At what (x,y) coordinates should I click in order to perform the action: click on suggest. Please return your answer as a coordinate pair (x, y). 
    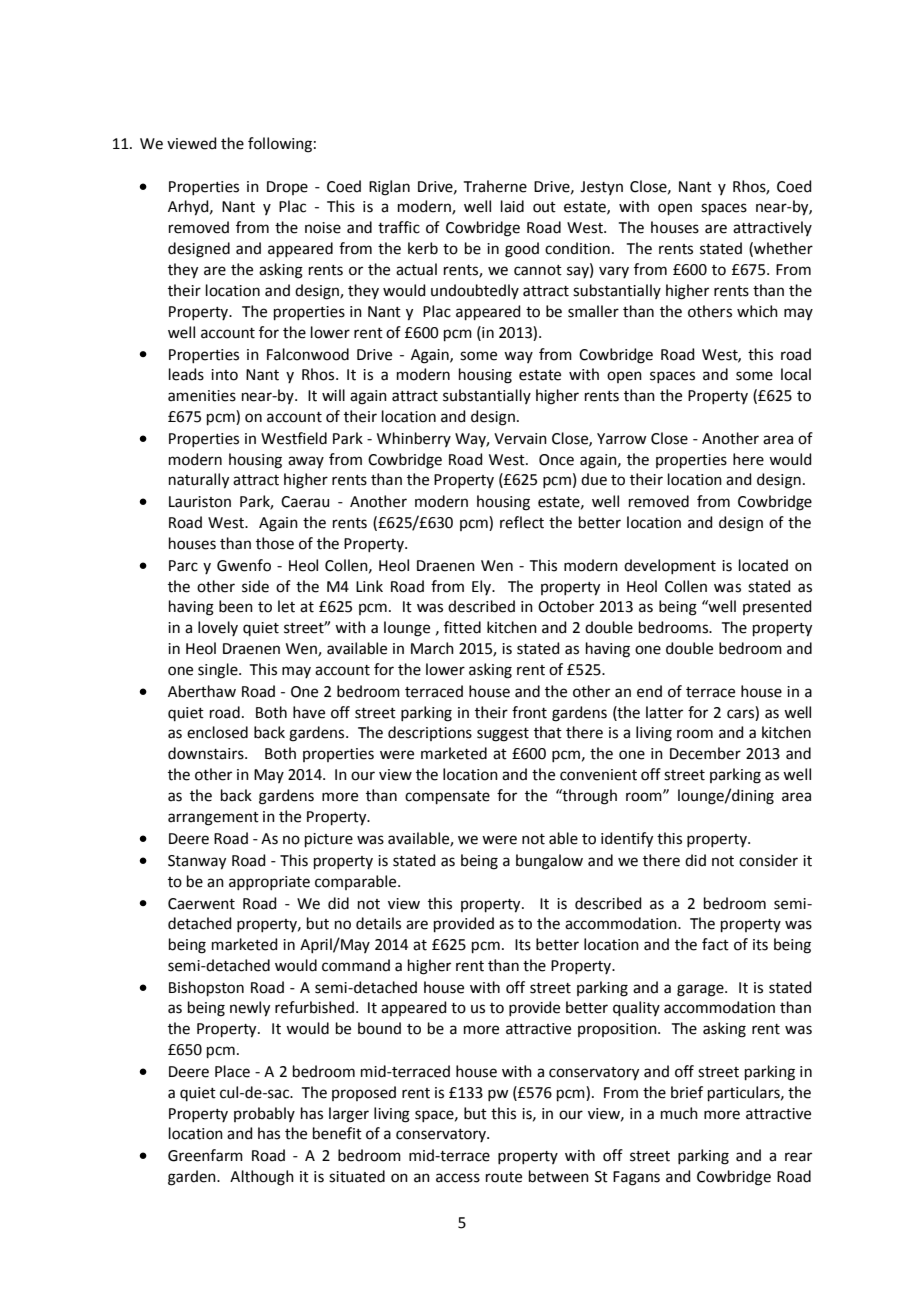
    Looking at the image, I should click on (503, 735).
